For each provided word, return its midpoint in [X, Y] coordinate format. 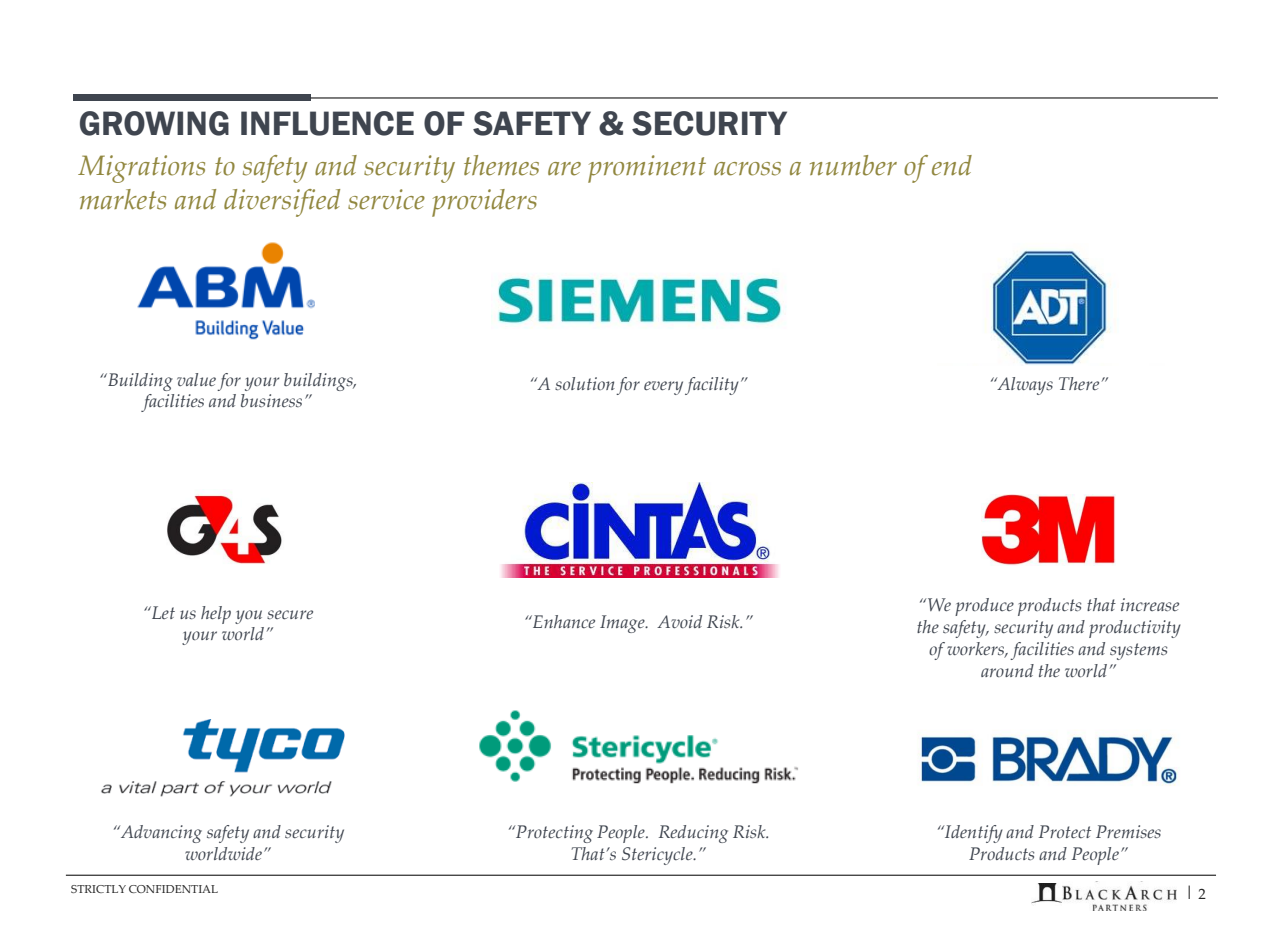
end [952, 165]
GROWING [154, 123]
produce [984, 607]
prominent [647, 169]
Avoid [679, 621]
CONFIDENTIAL [173, 889]
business [271, 400]
